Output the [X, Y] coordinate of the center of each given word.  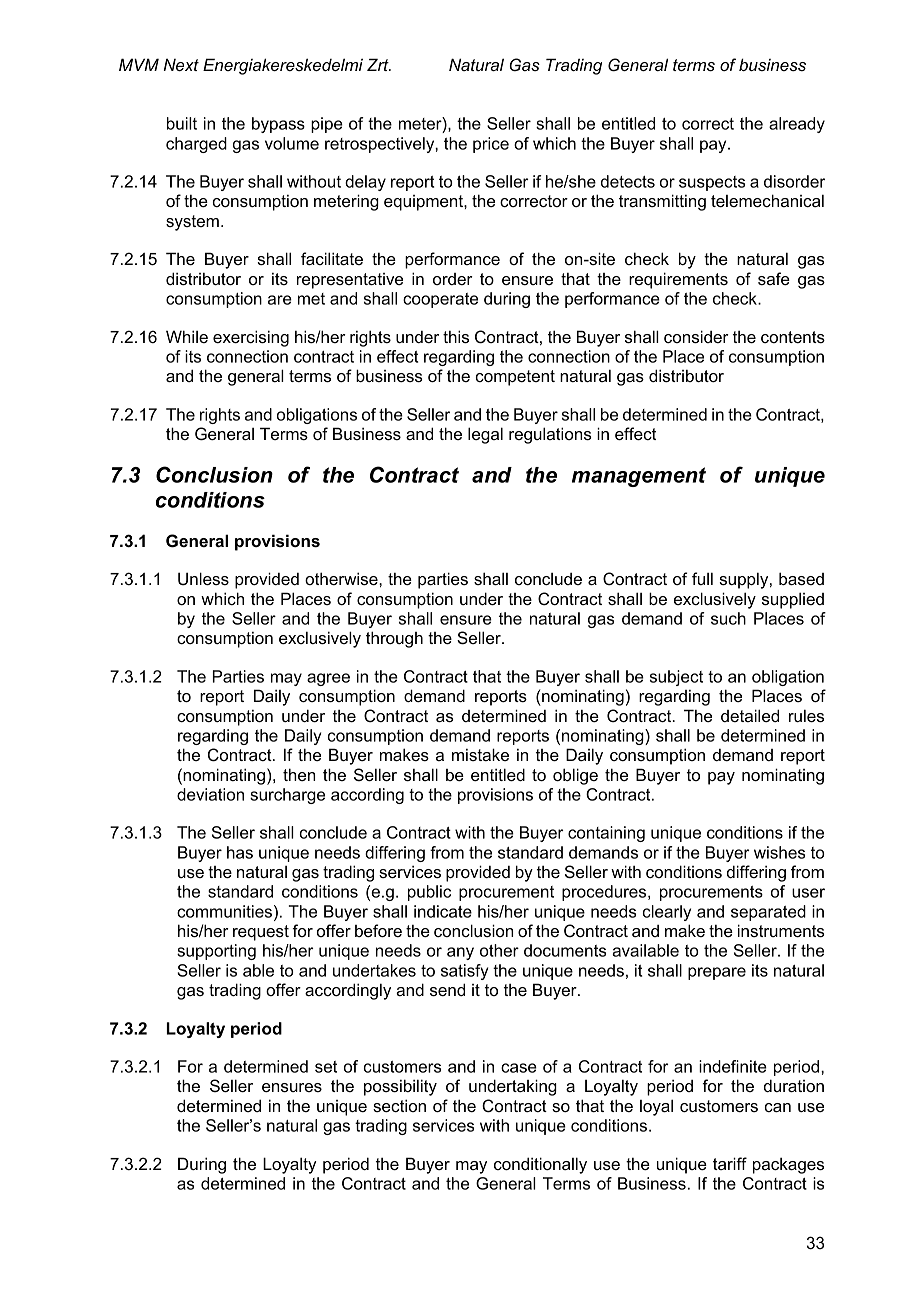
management [639, 477]
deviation [210, 794]
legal [485, 435]
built [182, 123]
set [326, 1067]
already [797, 125]
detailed [750, 715]
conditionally [540, 1165]
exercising [251, 338]
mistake [480, 754]
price [491, 145]
